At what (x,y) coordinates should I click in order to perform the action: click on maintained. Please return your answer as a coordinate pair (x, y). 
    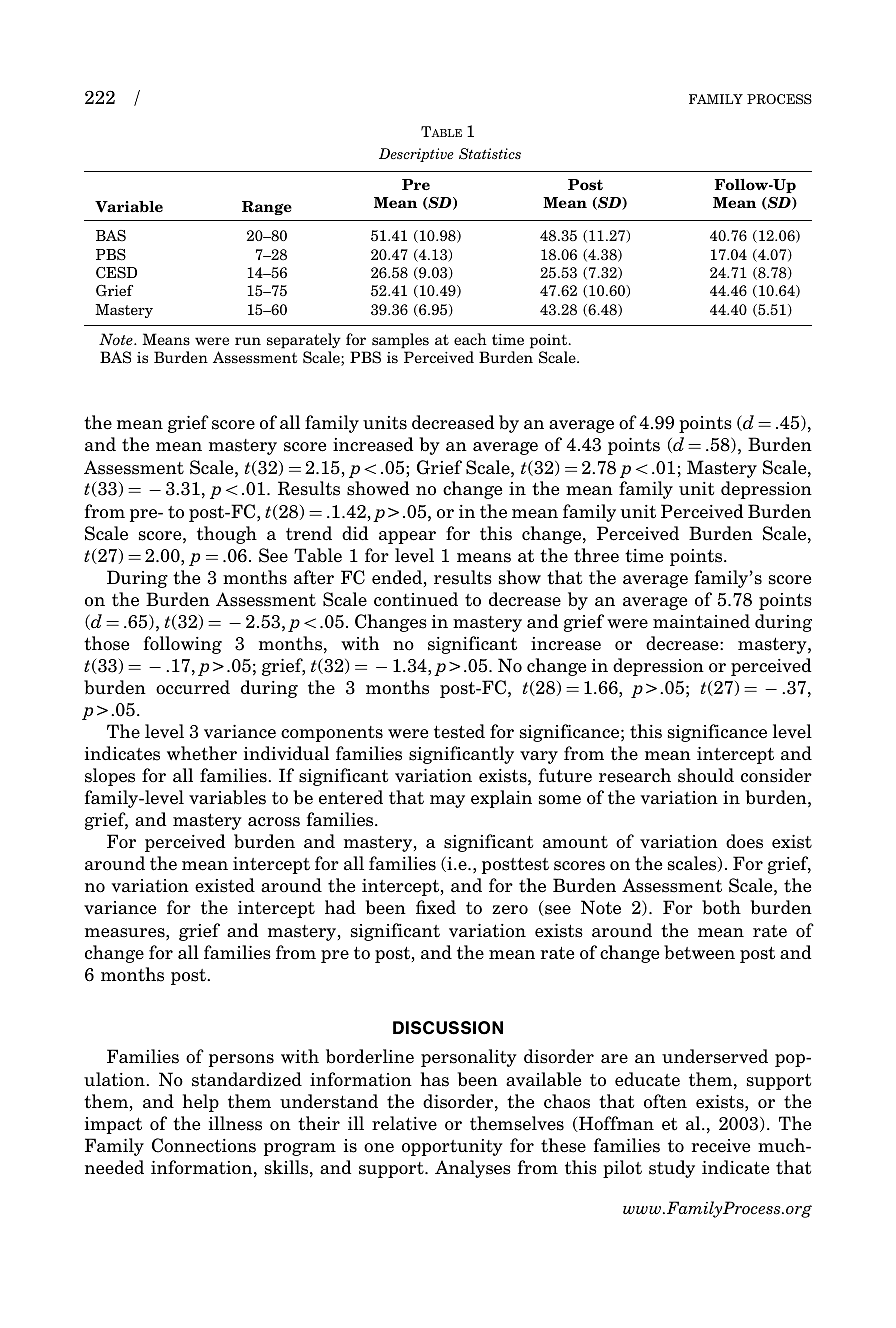
    Looking at the image, I should click on (701, 621).
